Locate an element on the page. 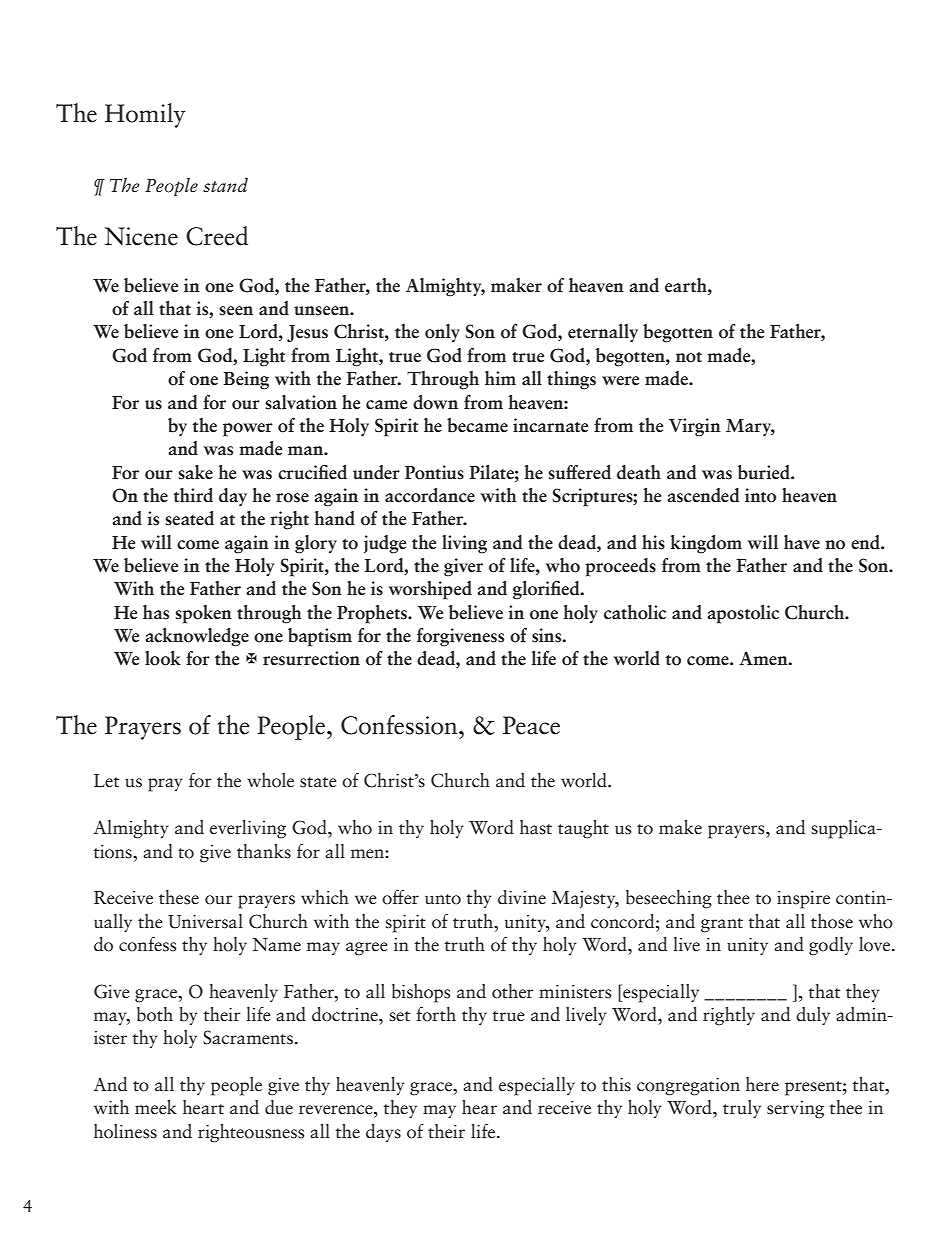 The width and height of the document is (952, 1233). only is located at coordinates (442, 333).
